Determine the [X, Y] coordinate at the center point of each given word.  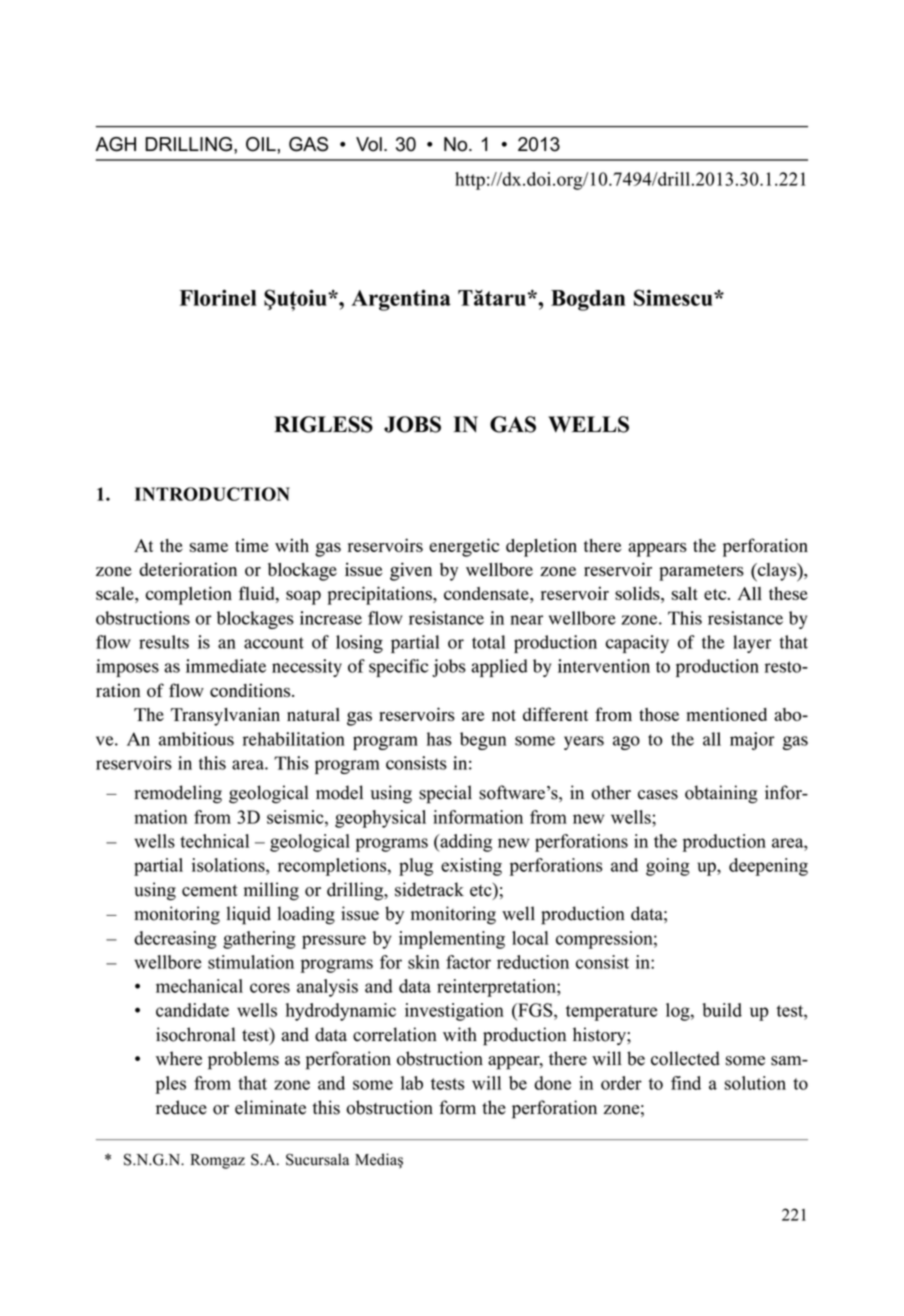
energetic [464, 547]
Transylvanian [225, 716]
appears [657, 550]
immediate [226, 666]
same [209, 547]
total [488, 642]
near [526, 620]
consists [416, 763]
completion [189, 595]
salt [685, 593]
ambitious [196, 739]
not [504, 715]
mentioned [726, 714]
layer [752, 644]
